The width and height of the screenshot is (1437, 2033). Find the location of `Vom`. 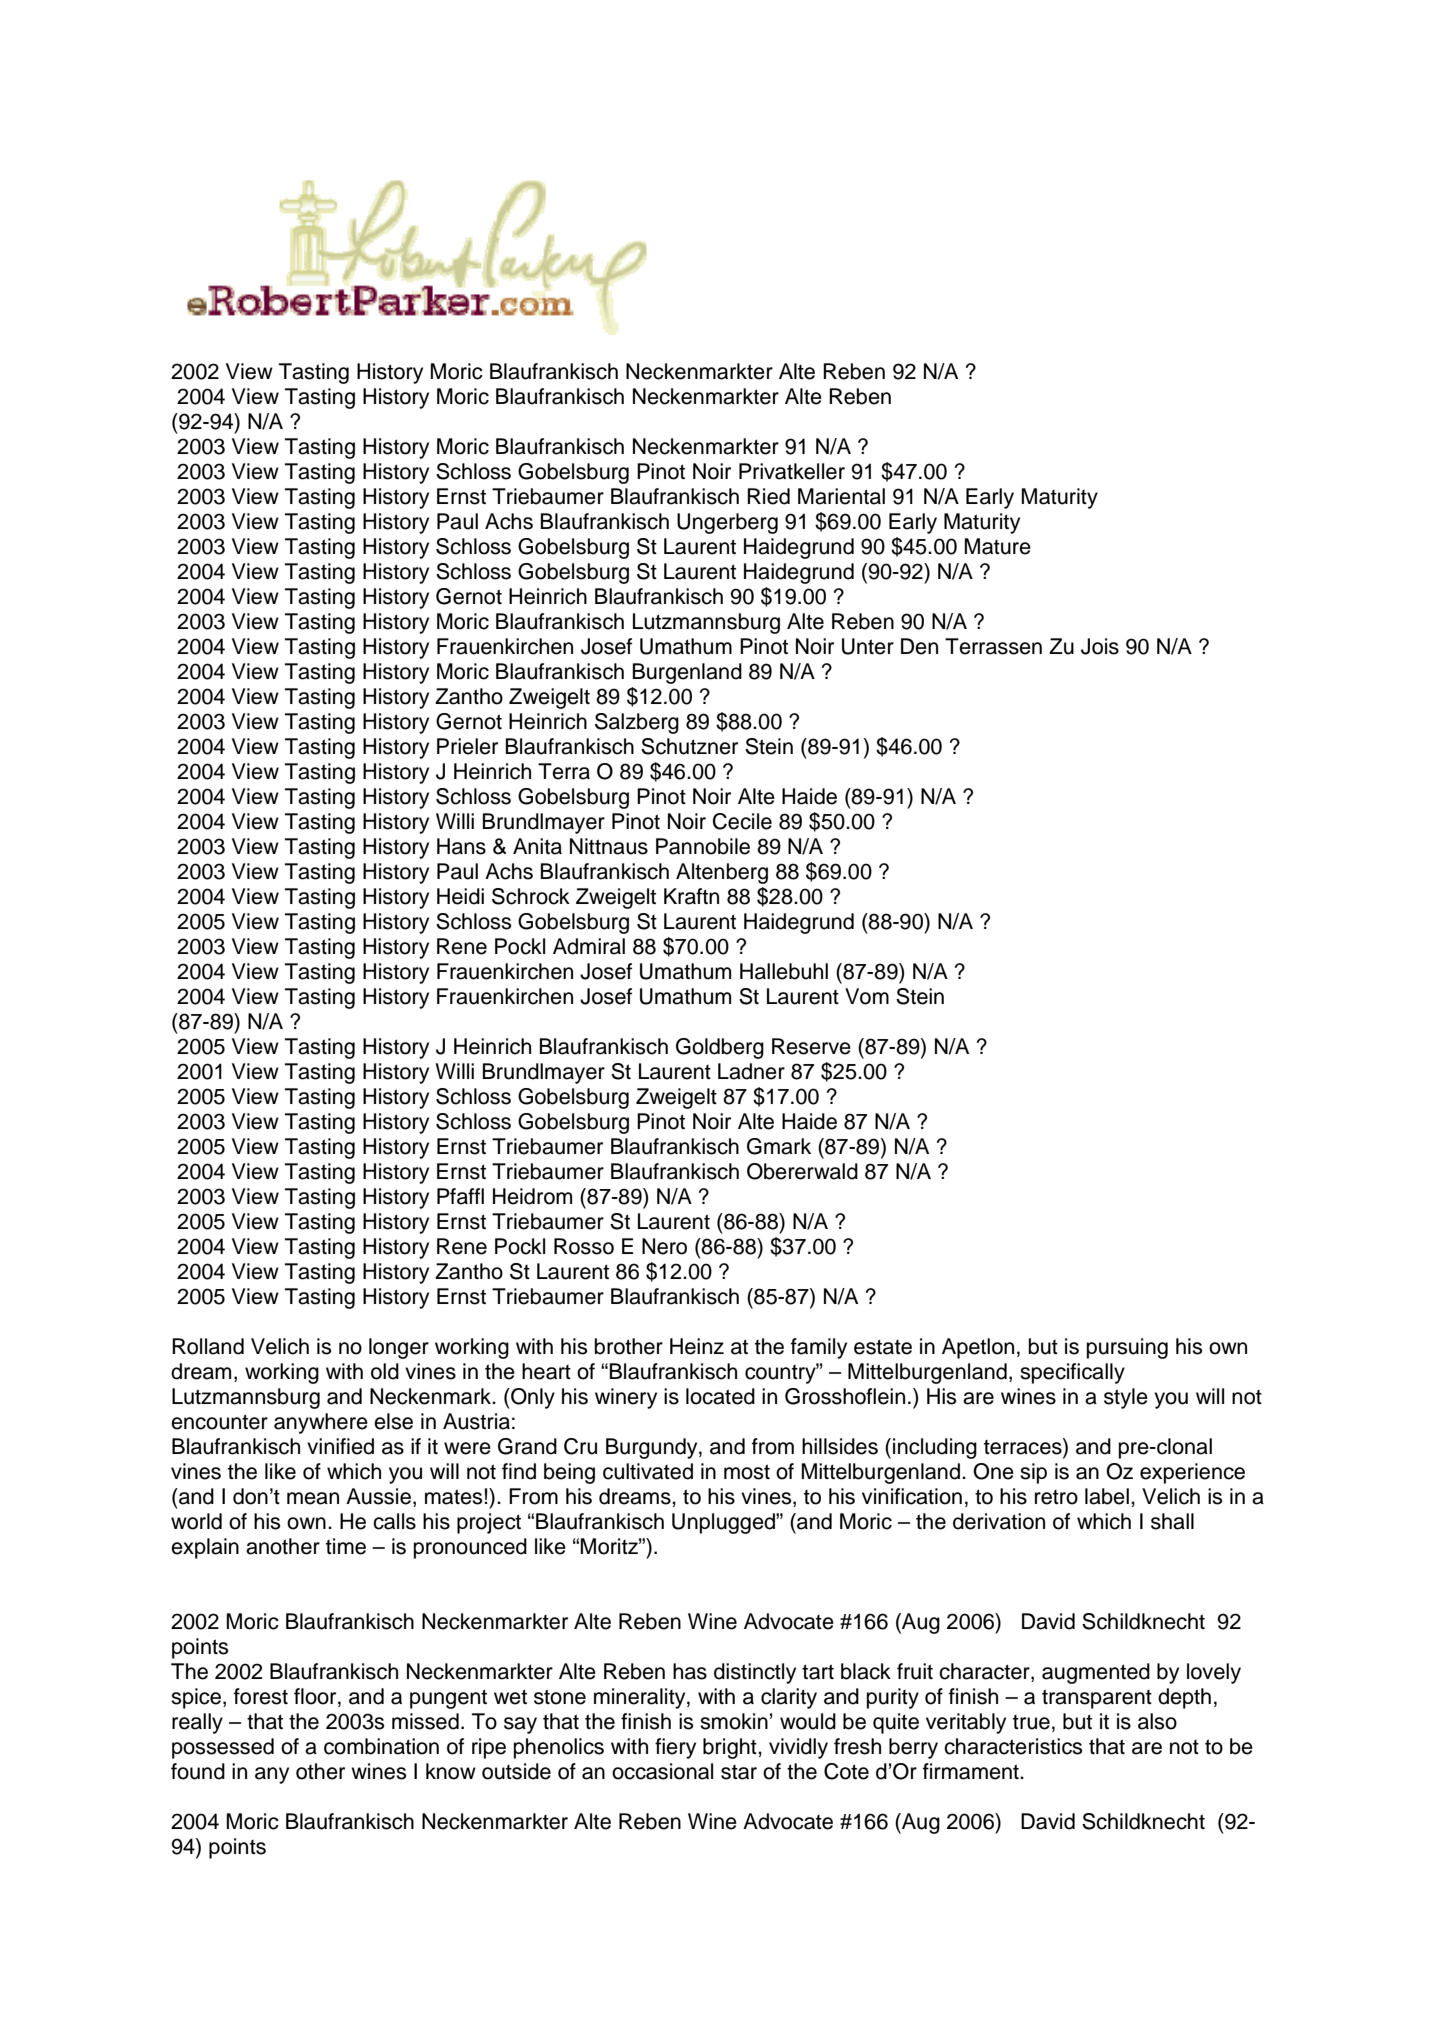

Vom is located at coordinates (867, 996).
